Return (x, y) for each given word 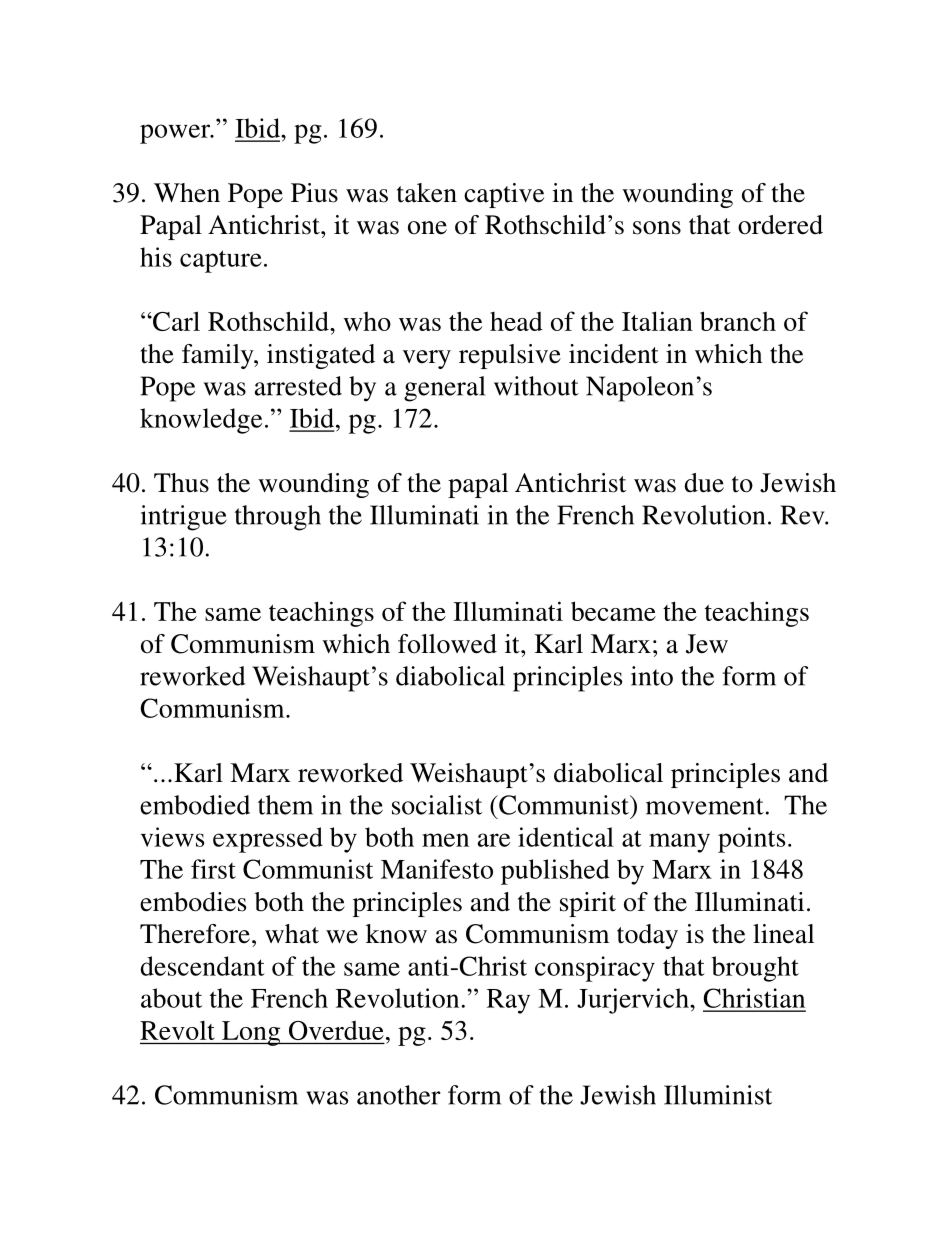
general (444, 389)
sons (657, 228)
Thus (181, 483)
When (187, 193)
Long (251, 1033)
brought (755, 969)
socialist (437, 805)
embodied (195, 805)
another (399, 1095)
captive (504, 195)
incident (614, 354)
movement (705, 806)
